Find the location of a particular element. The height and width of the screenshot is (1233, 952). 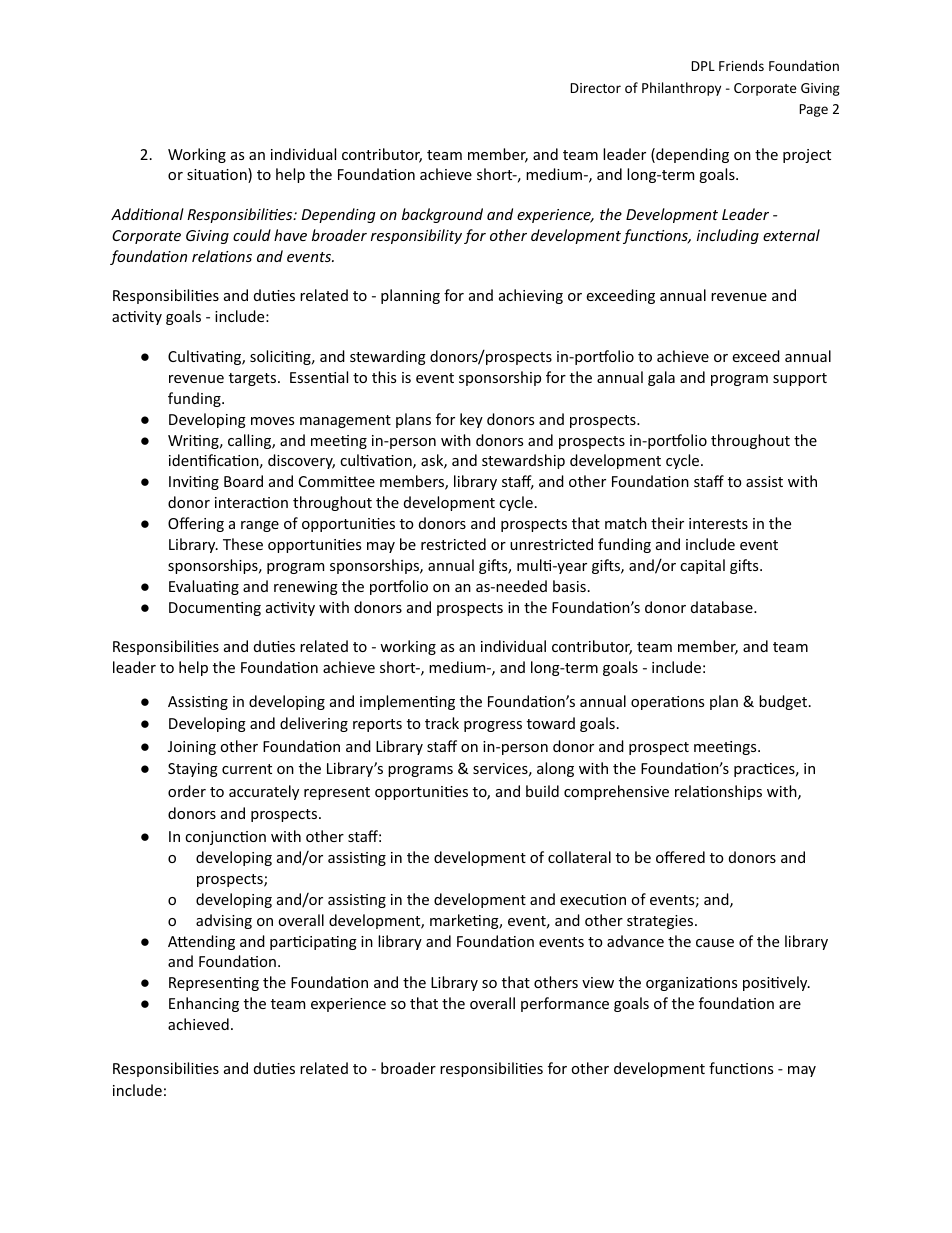

Director is located at coordinates (596, 88).
